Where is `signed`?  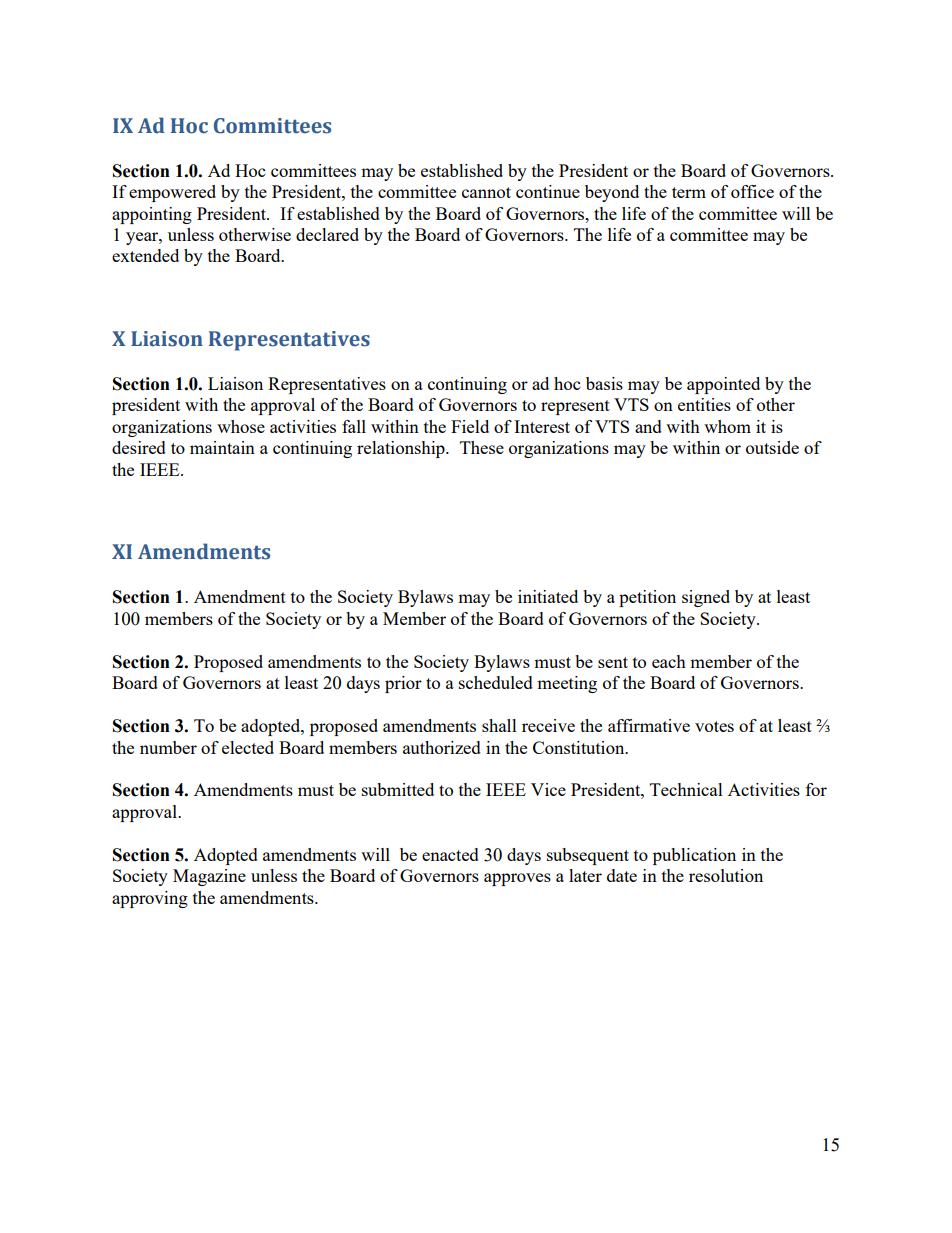
signed is located at coordinates (706, 598).
